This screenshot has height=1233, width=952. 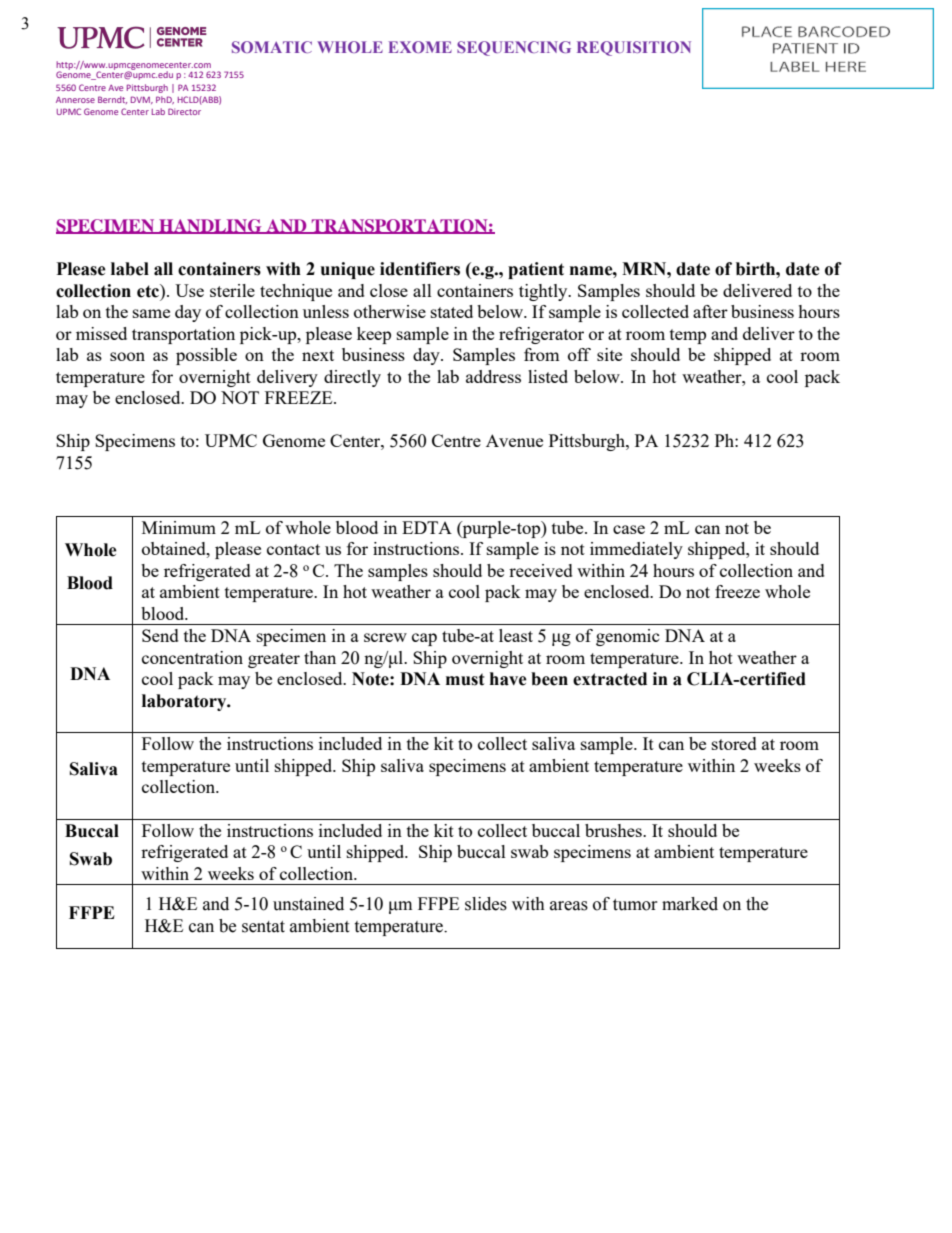 What do you see at coordinates (635, 905) in the screenshot?
I see `tumor` at bounding box center [635, 905].
